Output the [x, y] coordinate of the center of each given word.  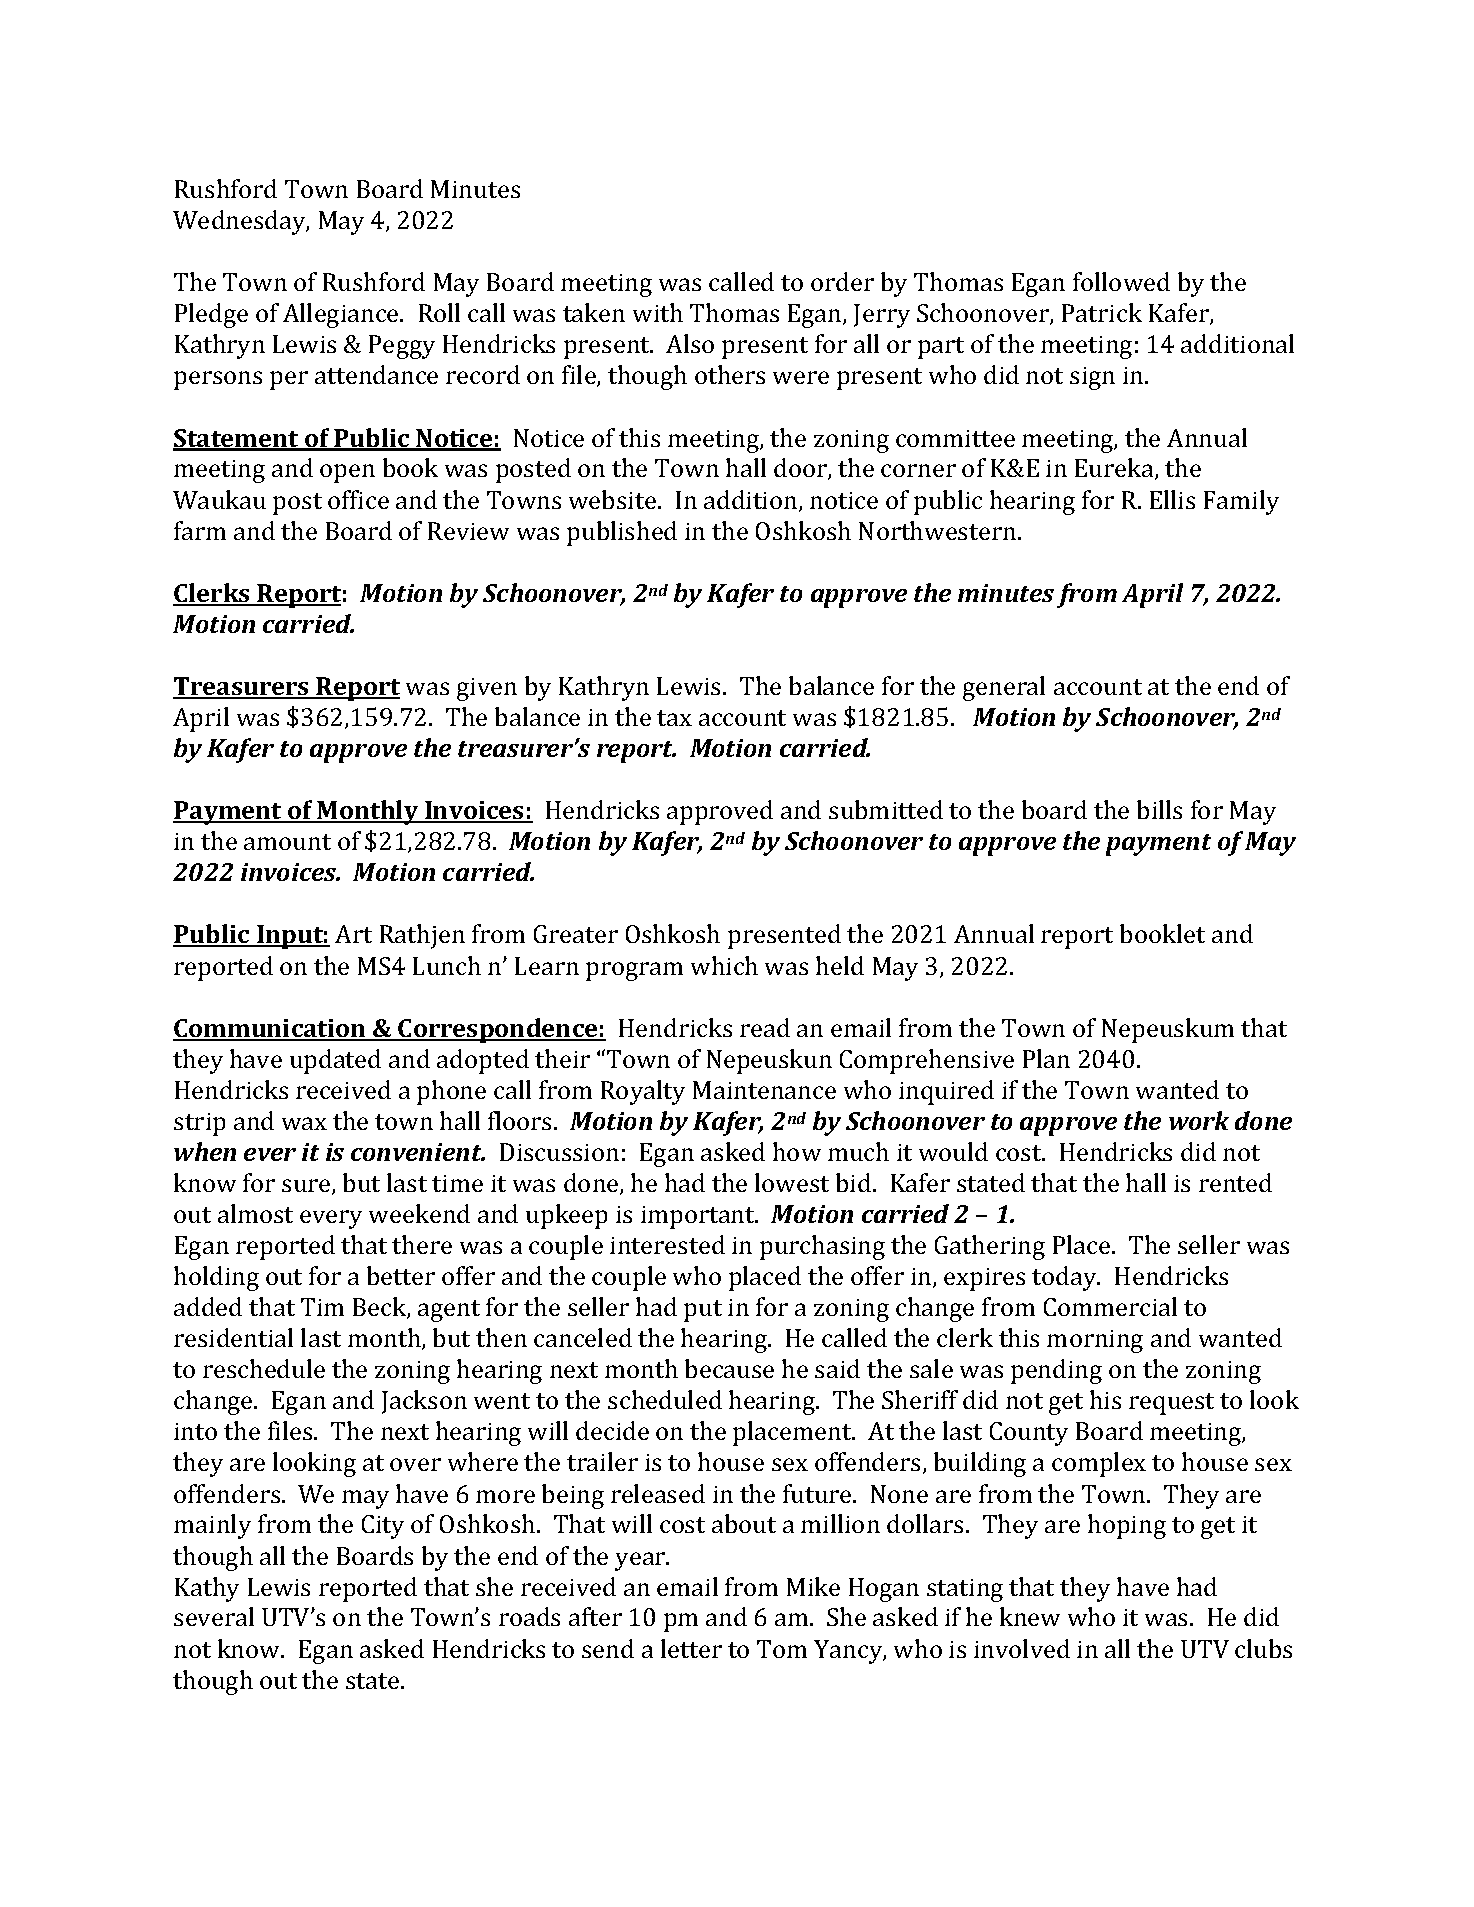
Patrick [1102, 312]
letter [691, 1648]
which [724, 965]
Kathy [207, 1589]
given [487, 689]
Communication [271, 1029]
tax [674, 718]
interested [667, 1244]
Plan [1046, 1058]
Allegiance [342, 315]
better [401, 1275]
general [1004, 688]
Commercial [1110, 1306]
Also [690, 343]
